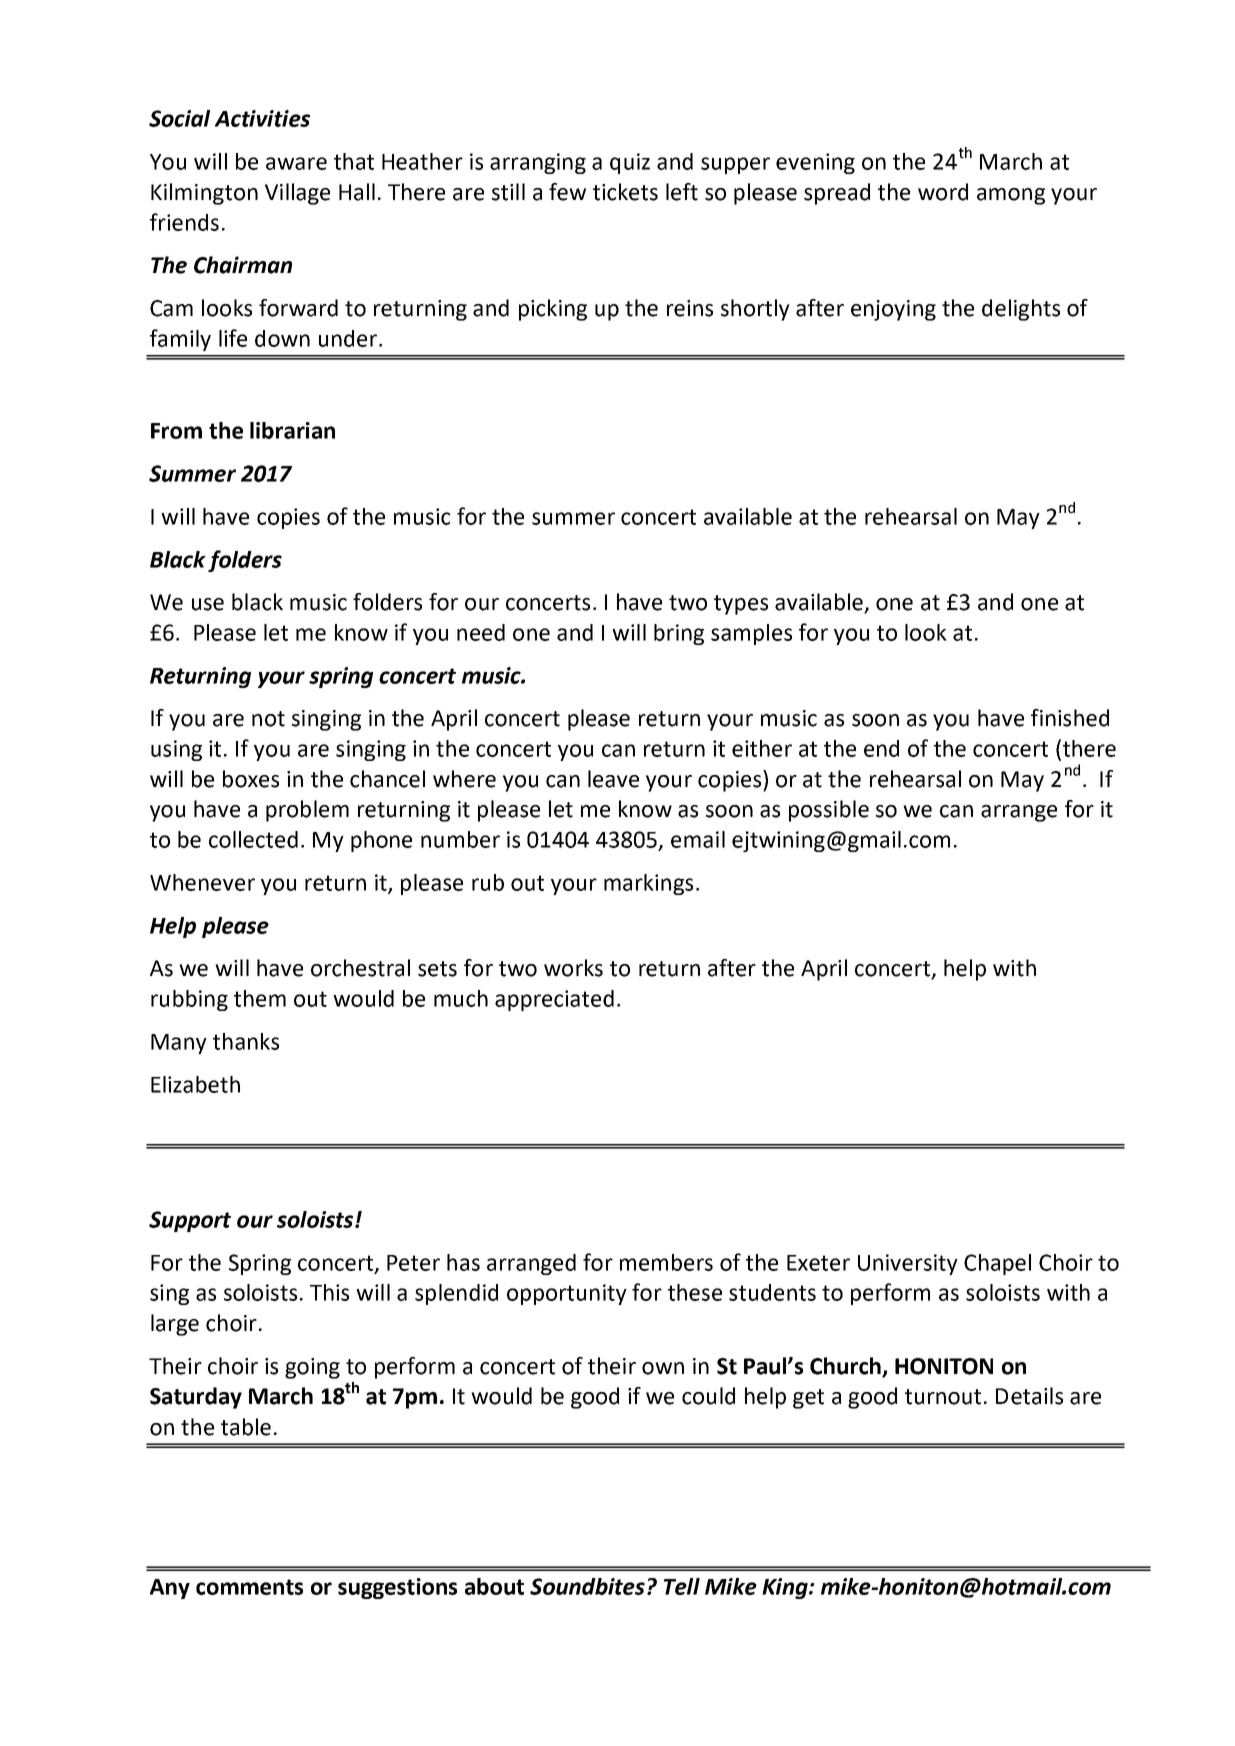 Image resolution: width=1235 pixels, height=1746 pixels. I want to click on finished, so click(1070, 718).
